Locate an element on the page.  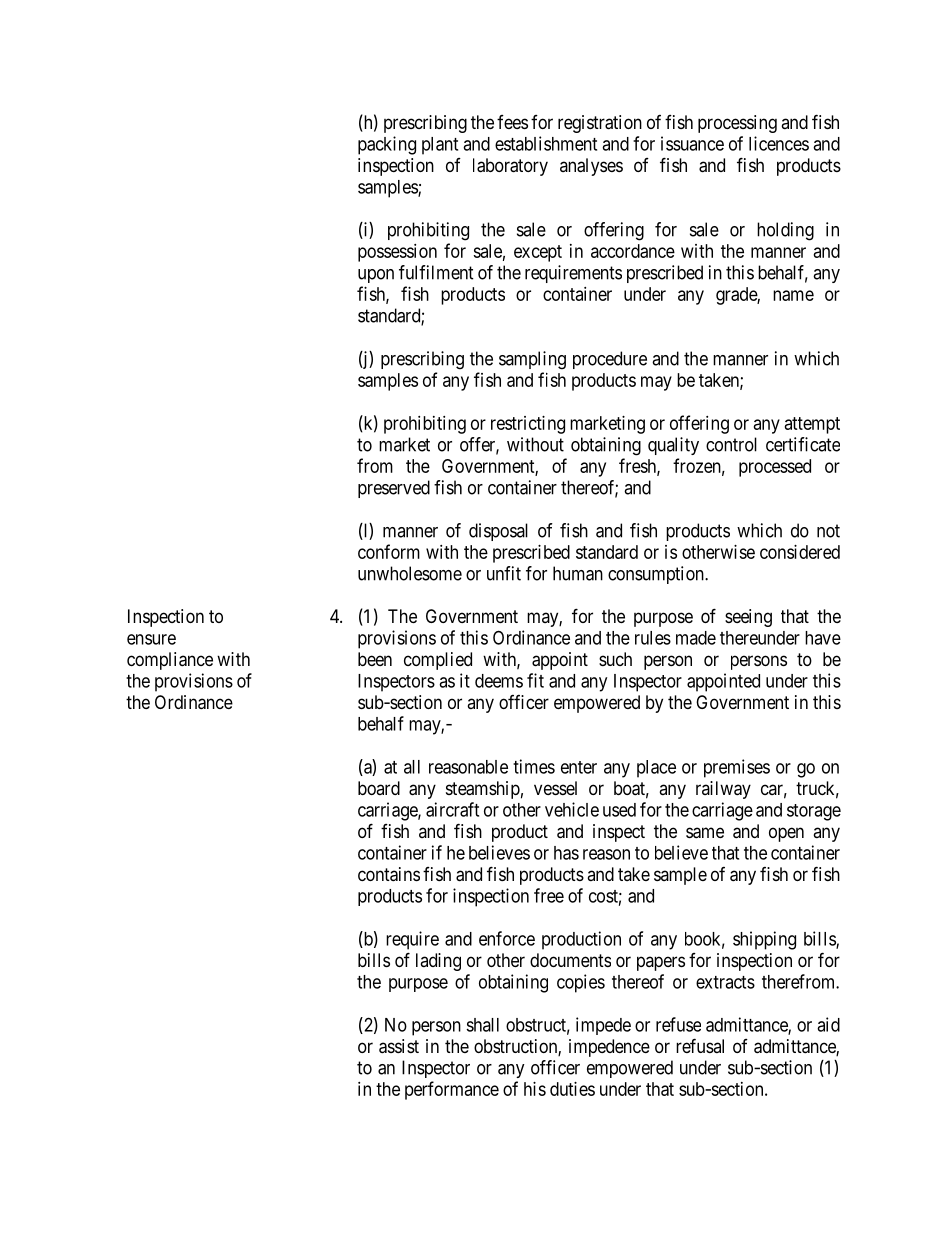
licences is located at coordinates (779, 143).
